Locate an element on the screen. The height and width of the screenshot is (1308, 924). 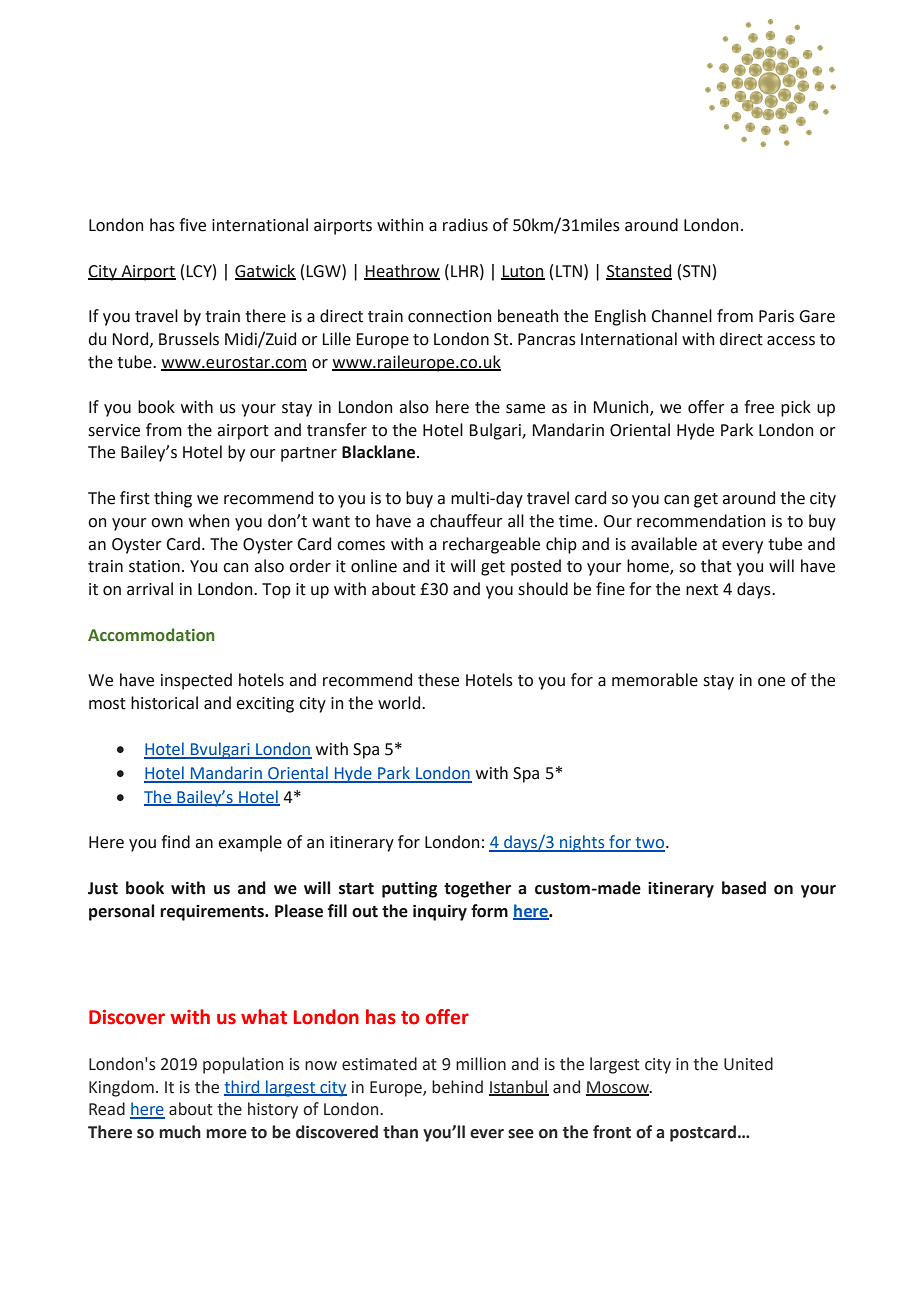
memorable is located at coordinates (655, 680).
